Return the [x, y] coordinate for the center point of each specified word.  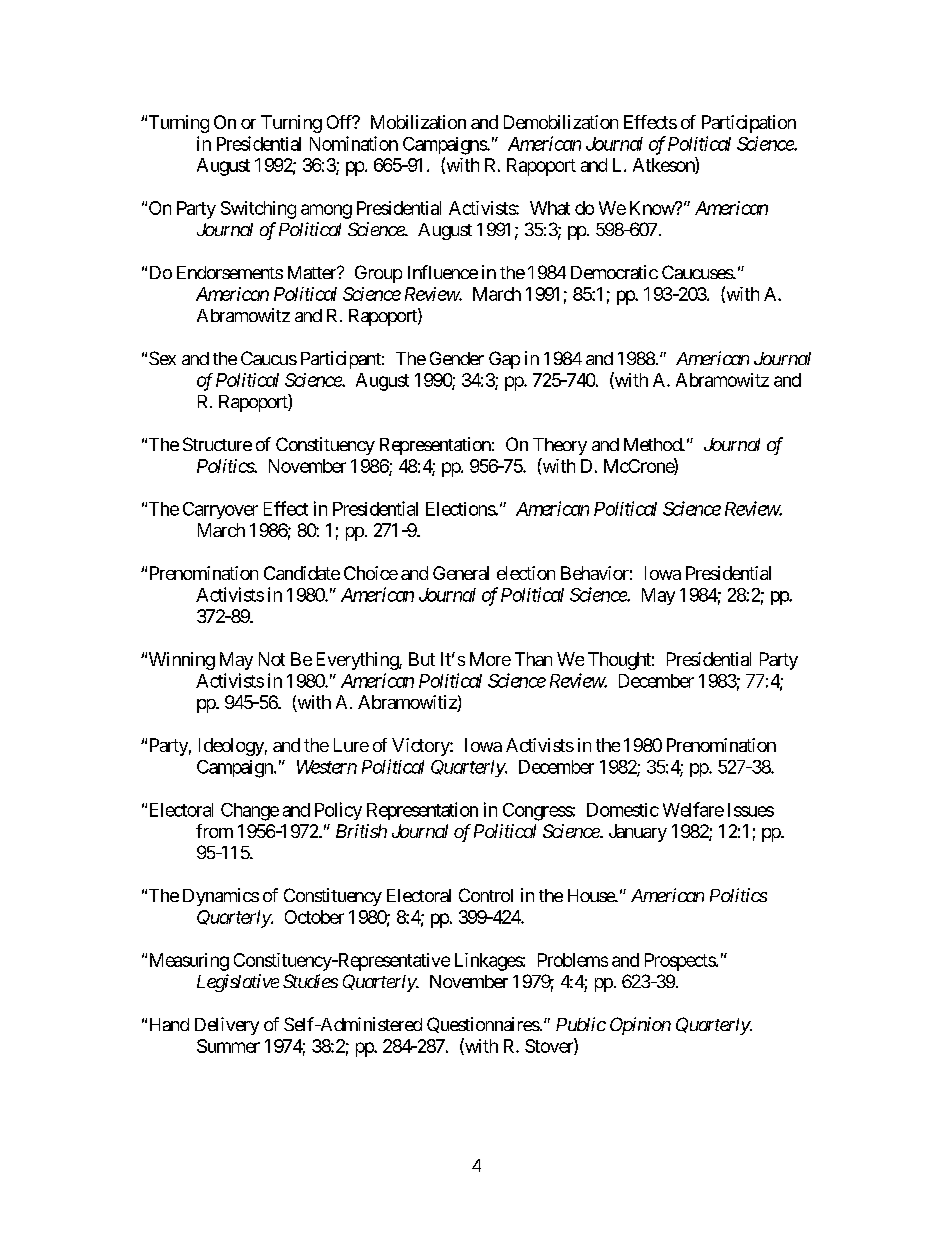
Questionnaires [483, 1025]
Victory [421, 747]
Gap [504, 360]
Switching [258, 210]
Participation [749, 124]
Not [272, 659]
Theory [560, 446]
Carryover [220, 510]
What [550, 208]
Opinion [640, 1026]
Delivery [227, 1026]
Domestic [623, 810]
